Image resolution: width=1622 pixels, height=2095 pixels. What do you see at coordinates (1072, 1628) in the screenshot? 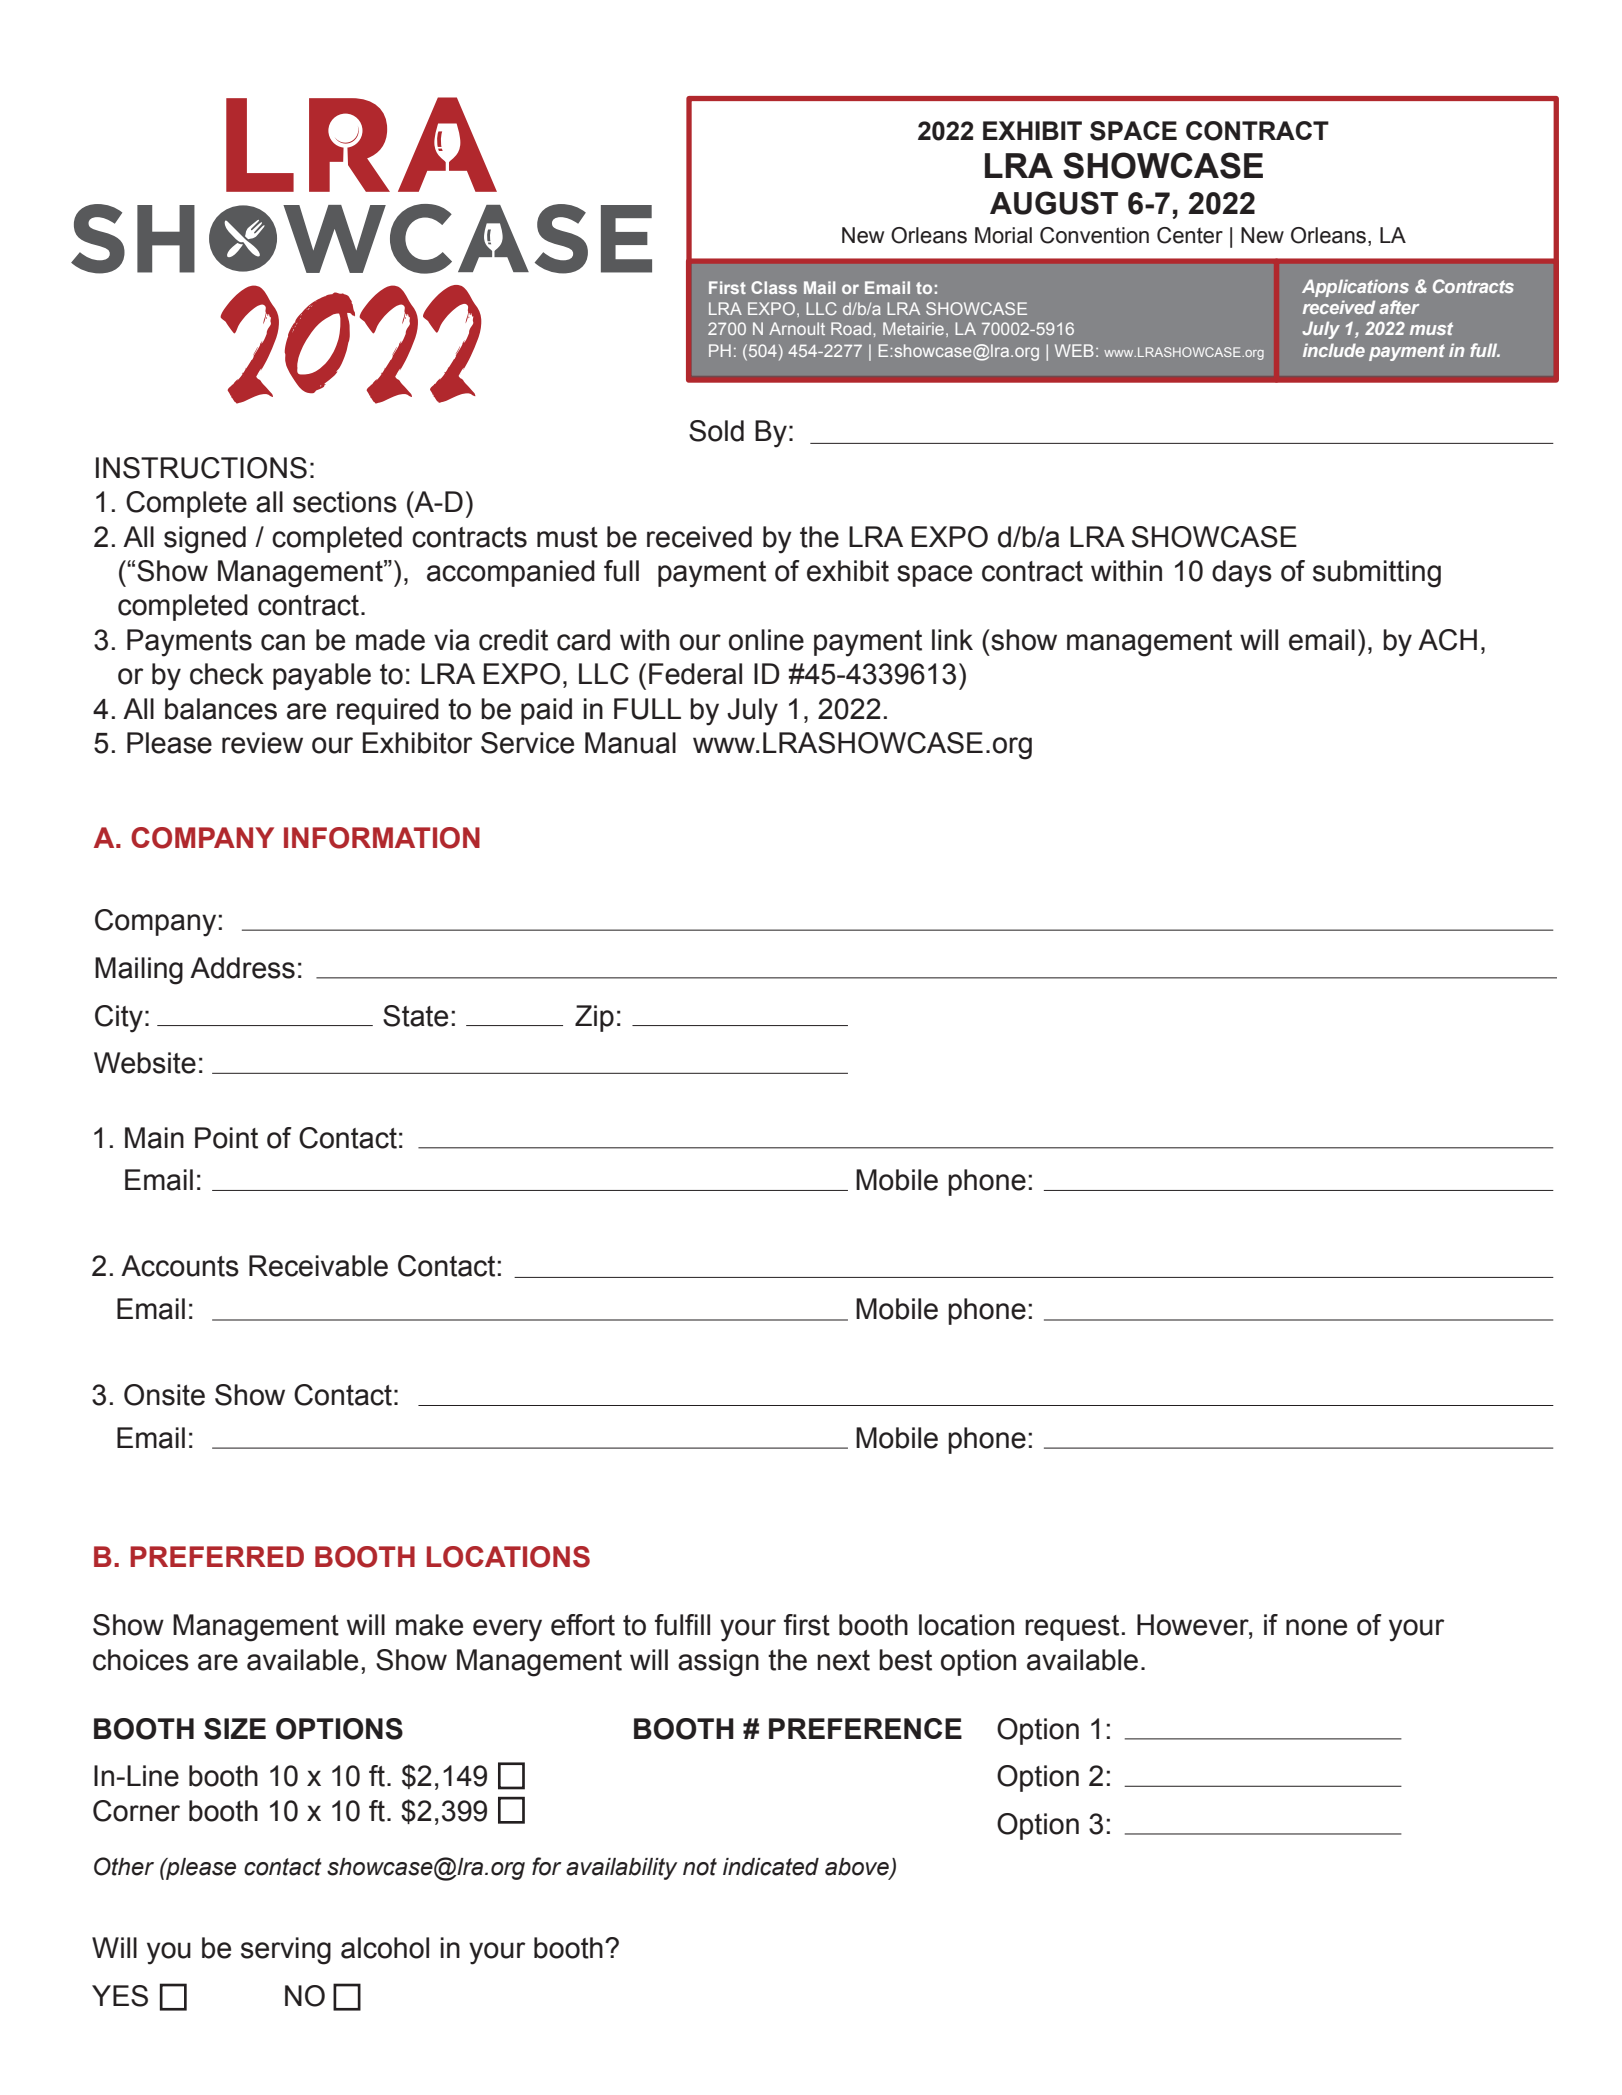
I see `request` at bounding box center [1072, 1628].
